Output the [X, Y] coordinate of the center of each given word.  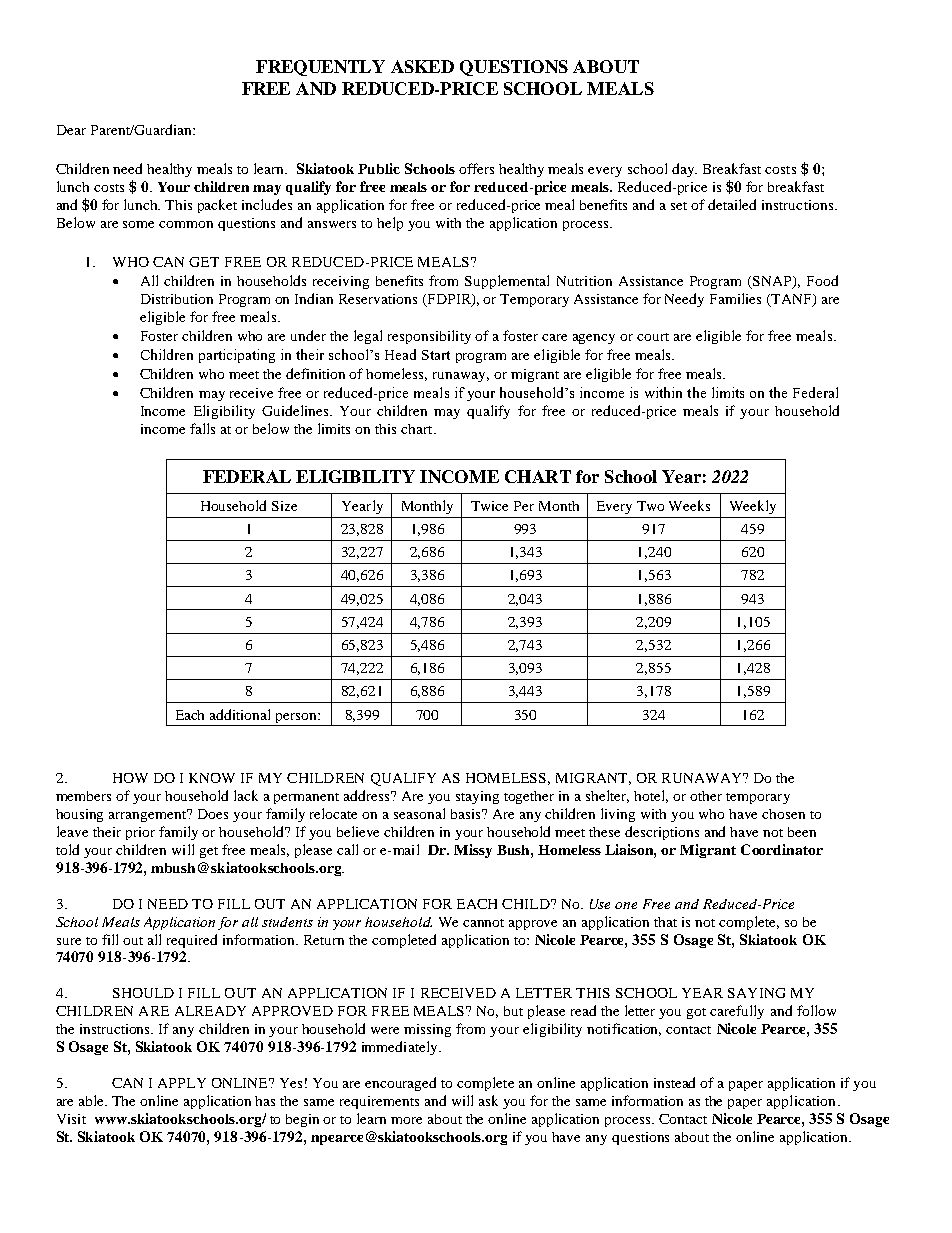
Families [735, 298]
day [684, 170]
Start [436, 355]
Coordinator [782, 849]
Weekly [753, 507]
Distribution [177, 299]
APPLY [182, 1083]
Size [284, 506]
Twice [489, 506]
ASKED [422, 66]
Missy [473, 851]
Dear [71, 130]
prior [140, 833]
